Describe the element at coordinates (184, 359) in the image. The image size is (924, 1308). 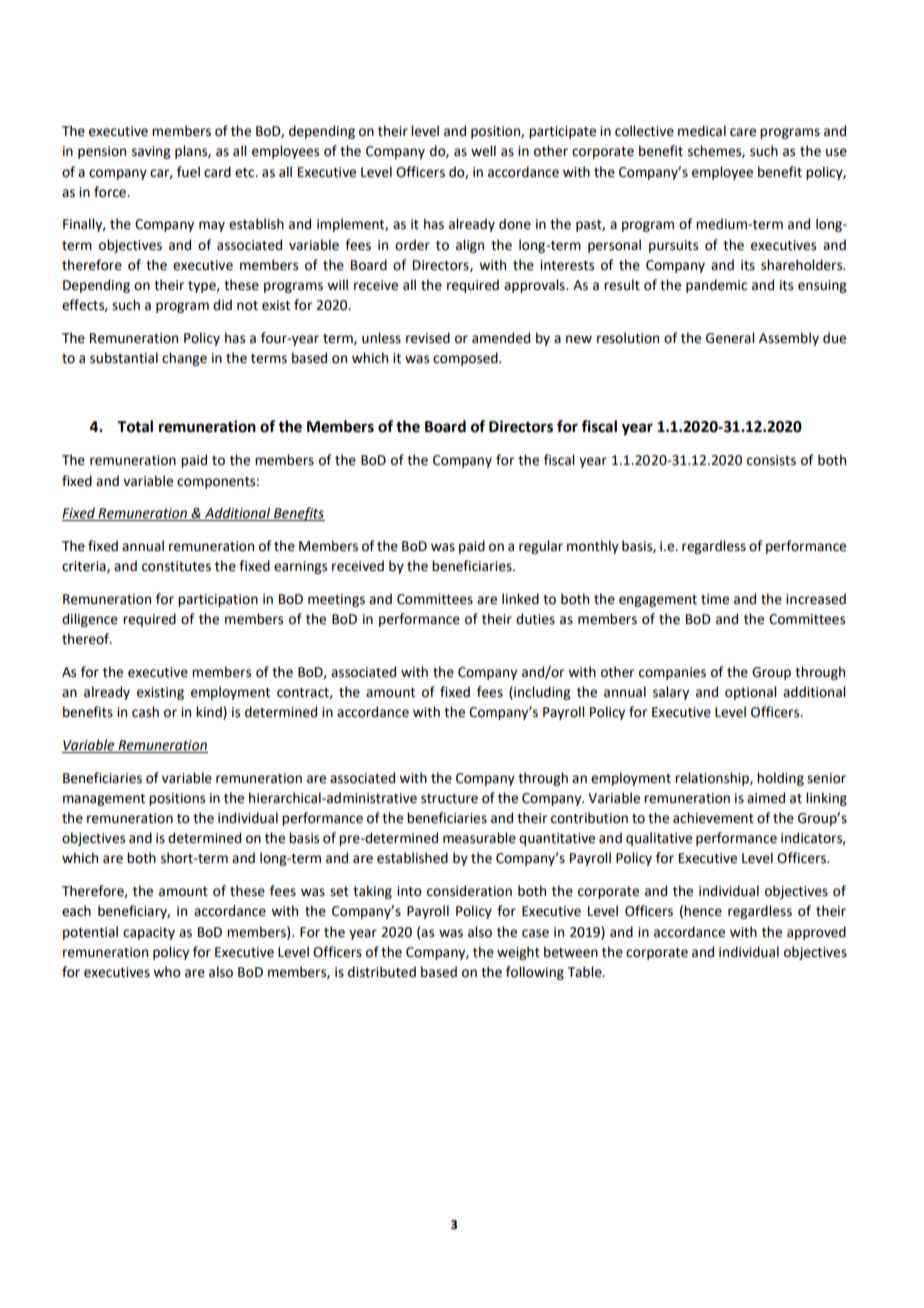
I see `change` at that location.
